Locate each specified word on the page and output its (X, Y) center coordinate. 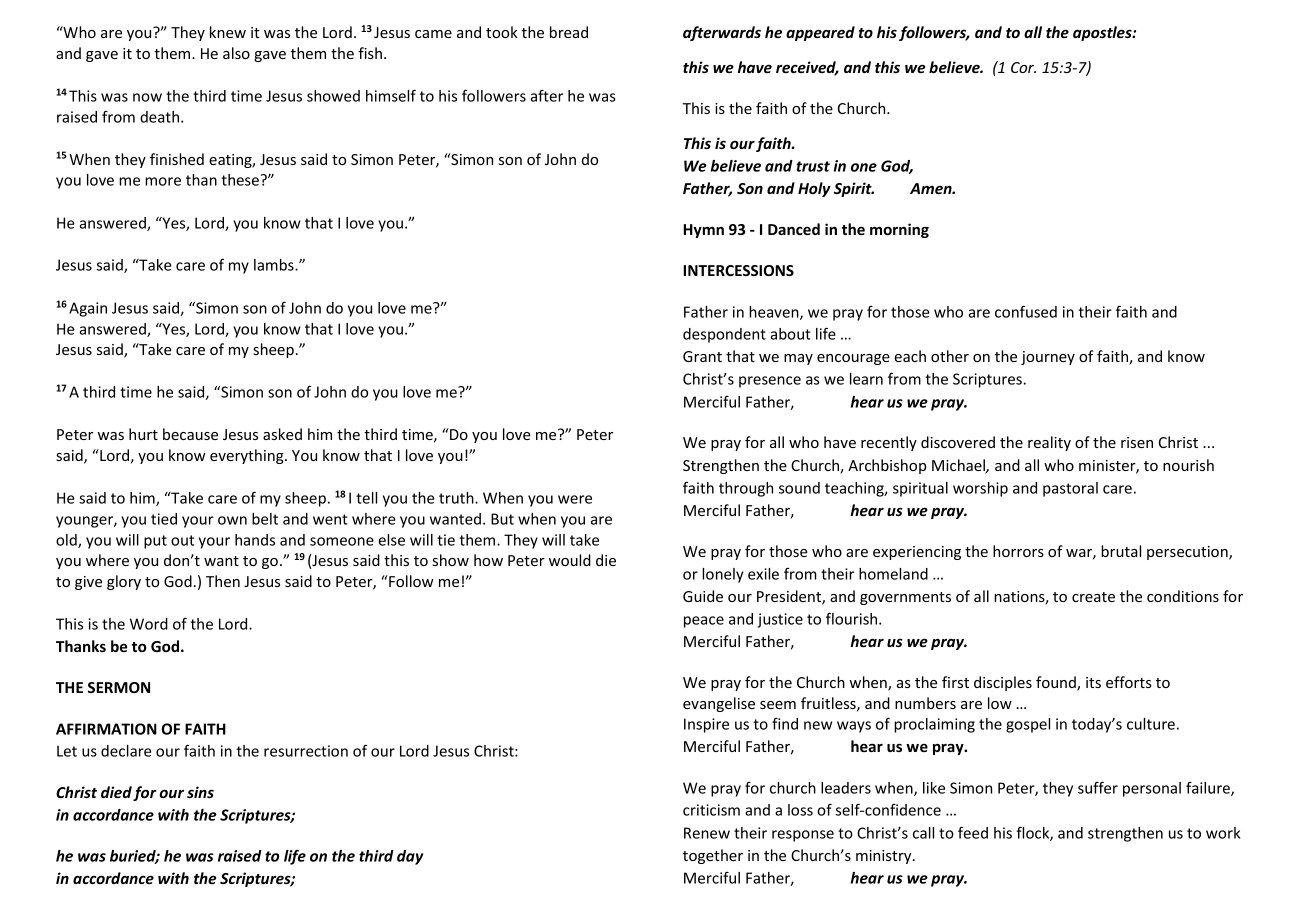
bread (569, 32)
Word (149, 624)
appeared (820, 33)
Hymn (703, 231)
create (1093, 597)
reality (1049, 443)
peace (704, 622)
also (236, 53)
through (746, 489)
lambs (275, 265)
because (190, 434)
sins (200, 792)
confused (1026, 311)
